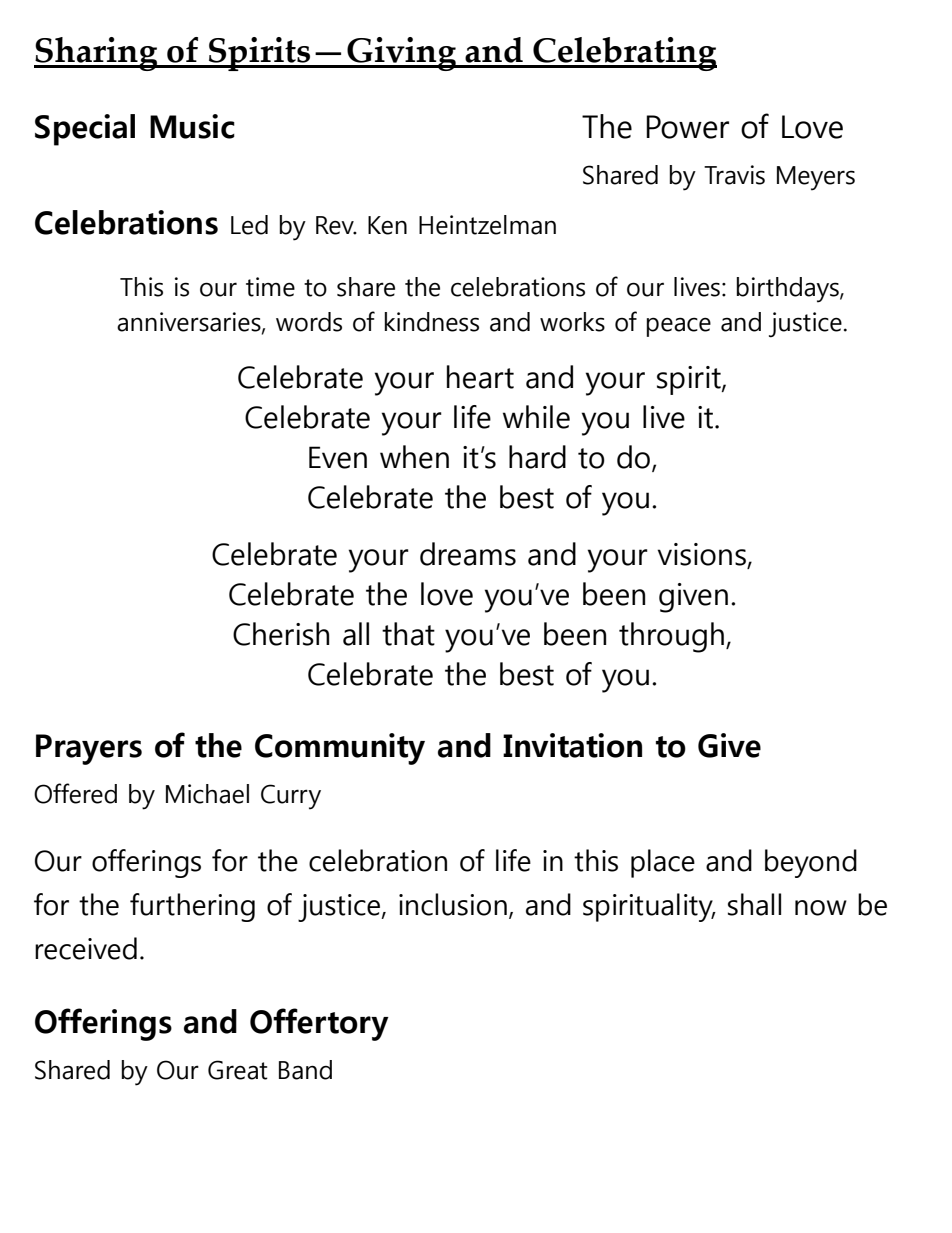 This page has height=1233, width=952. What do you see at coordinates (480, 377) in the page?
I see `heart` at bounding box center [480, 377].
